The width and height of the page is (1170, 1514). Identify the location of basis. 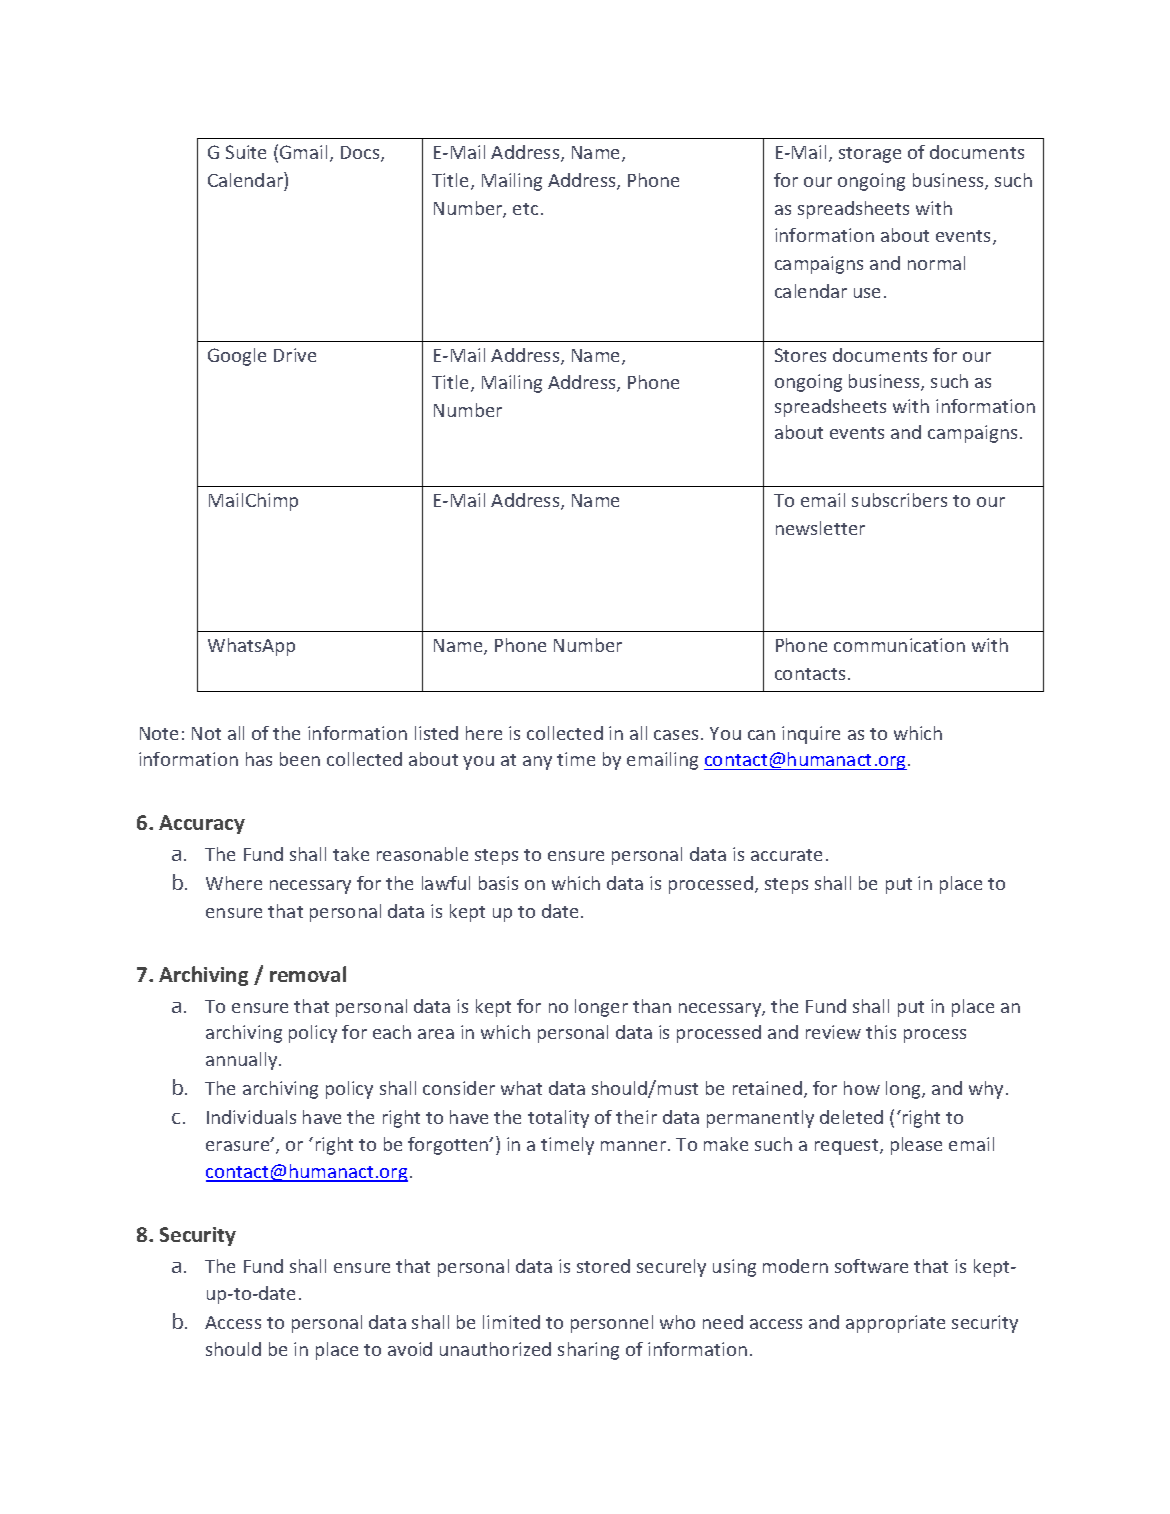
(498, 883).
